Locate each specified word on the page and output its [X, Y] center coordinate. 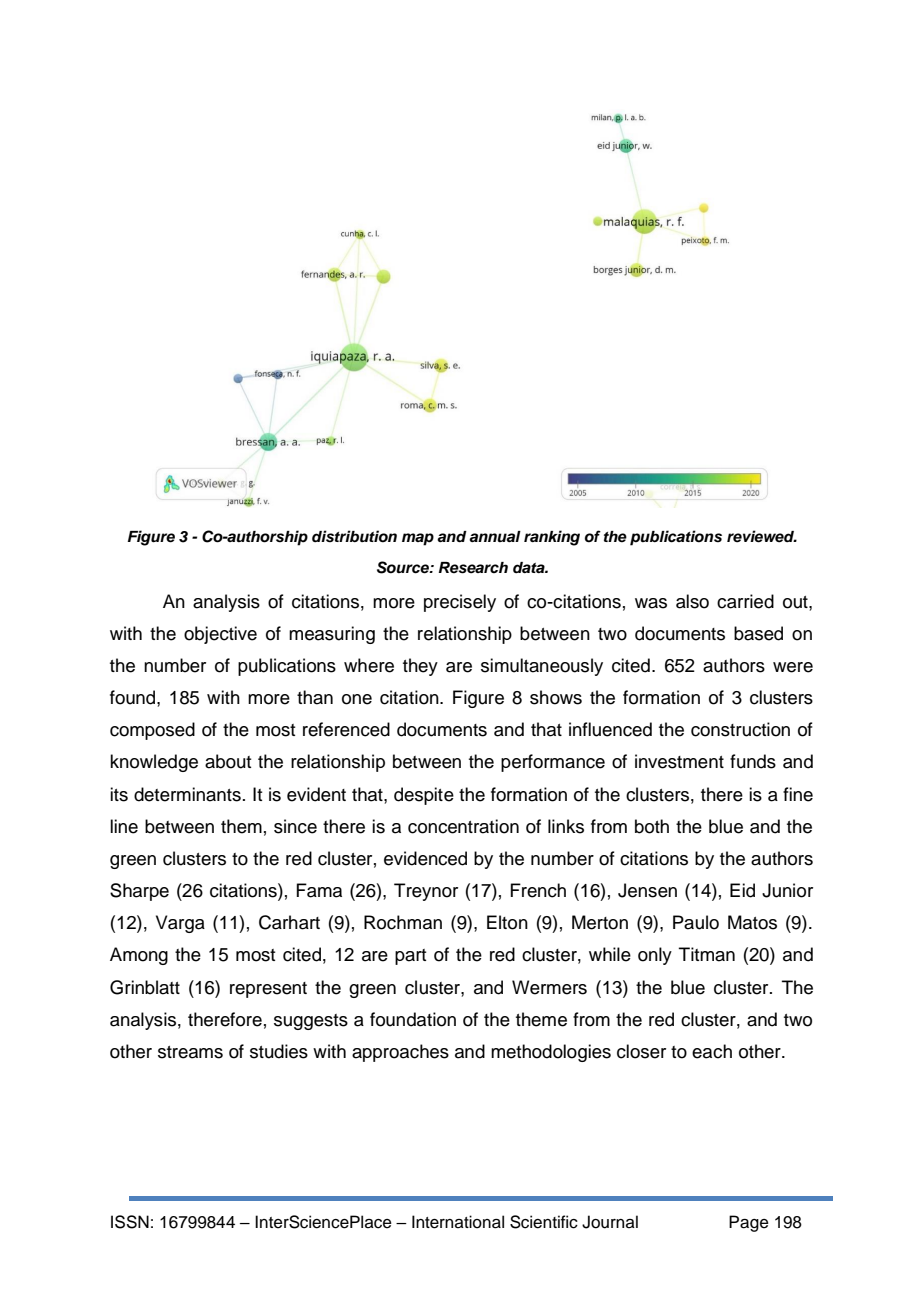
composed [152, 731]
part [410, 957]
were [793, 667]
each [712, 1051]
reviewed [762, 536]
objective [220, 635]
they [420, 667]
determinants [187, 794]
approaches [400, 1053]
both [652, 826]
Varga [180, 924]
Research [473, 568]
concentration [463, 826]
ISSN [130, 1222]
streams [190, 1052]
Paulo [696, 922]
